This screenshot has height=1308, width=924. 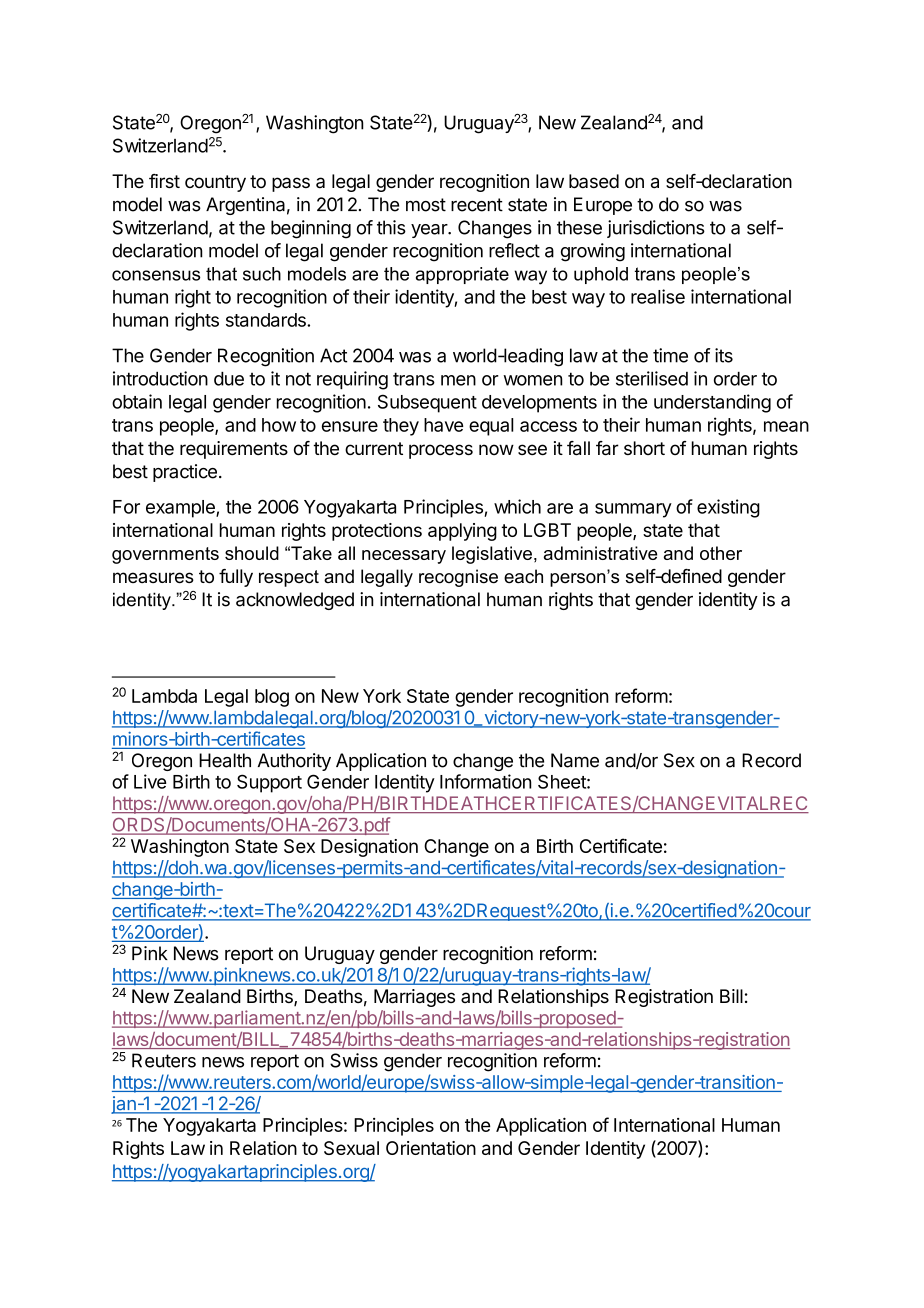 What do you see at coordinates (656, 229) in the screenshot?
I see `jurisdictions` at bounding box center [656, 229].
